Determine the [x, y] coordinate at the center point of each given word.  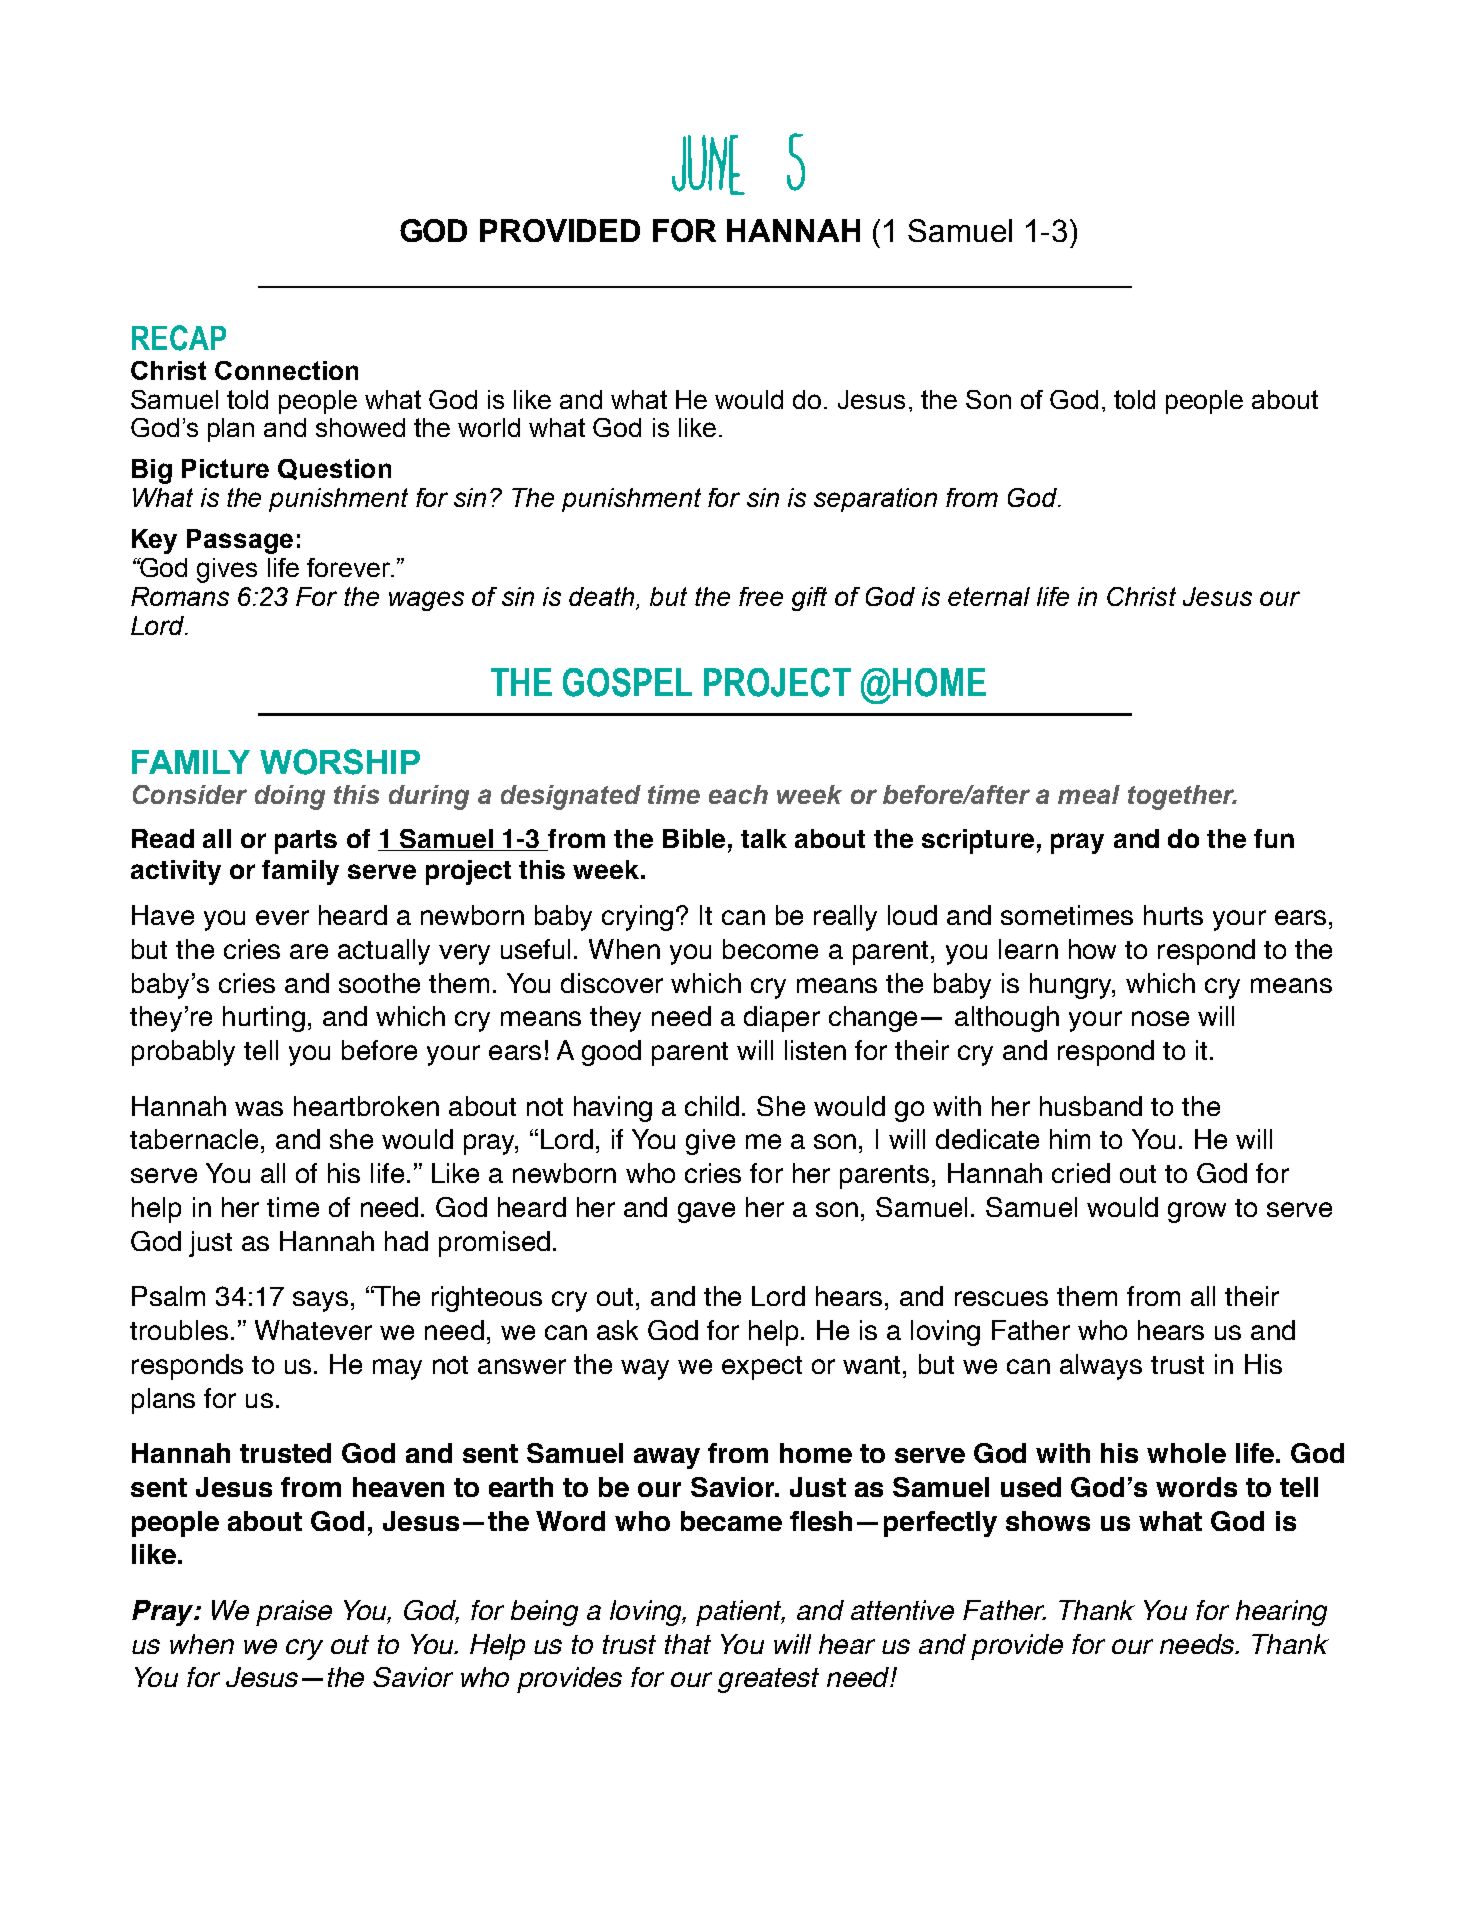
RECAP [179, 338]
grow [1197, 1212]
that [688, 1644]
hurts [1173, 915]
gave [706, 1212]
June [708, 165]
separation [875, 500]
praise [294, 1613]
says [320, 1301]
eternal [989, 596]
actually [384, 952]
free [761, 596]
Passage [240, 541]
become [770, 949]
